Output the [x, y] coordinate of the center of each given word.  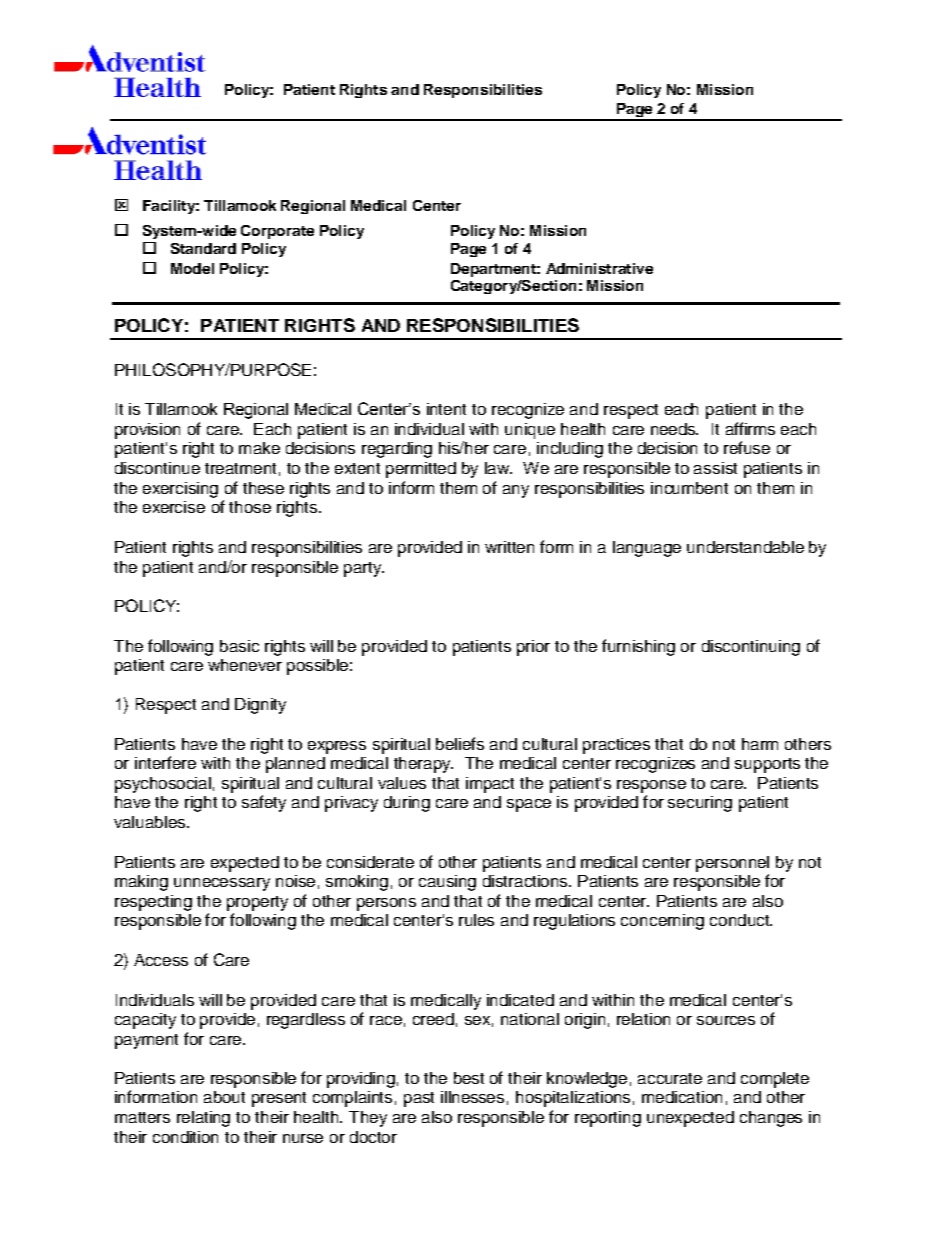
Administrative [599, 268]
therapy [423, 765]
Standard [203, 248]
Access [161, 960]
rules [476, 920]
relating [203, 1119]
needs [674, 429]
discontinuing [751, 648]
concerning [662, 922]
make [259, 448]
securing [700, 804]
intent [446, 409]
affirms [750, 428]
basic [239, 646]
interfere [165, 762]
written [509, 547]
